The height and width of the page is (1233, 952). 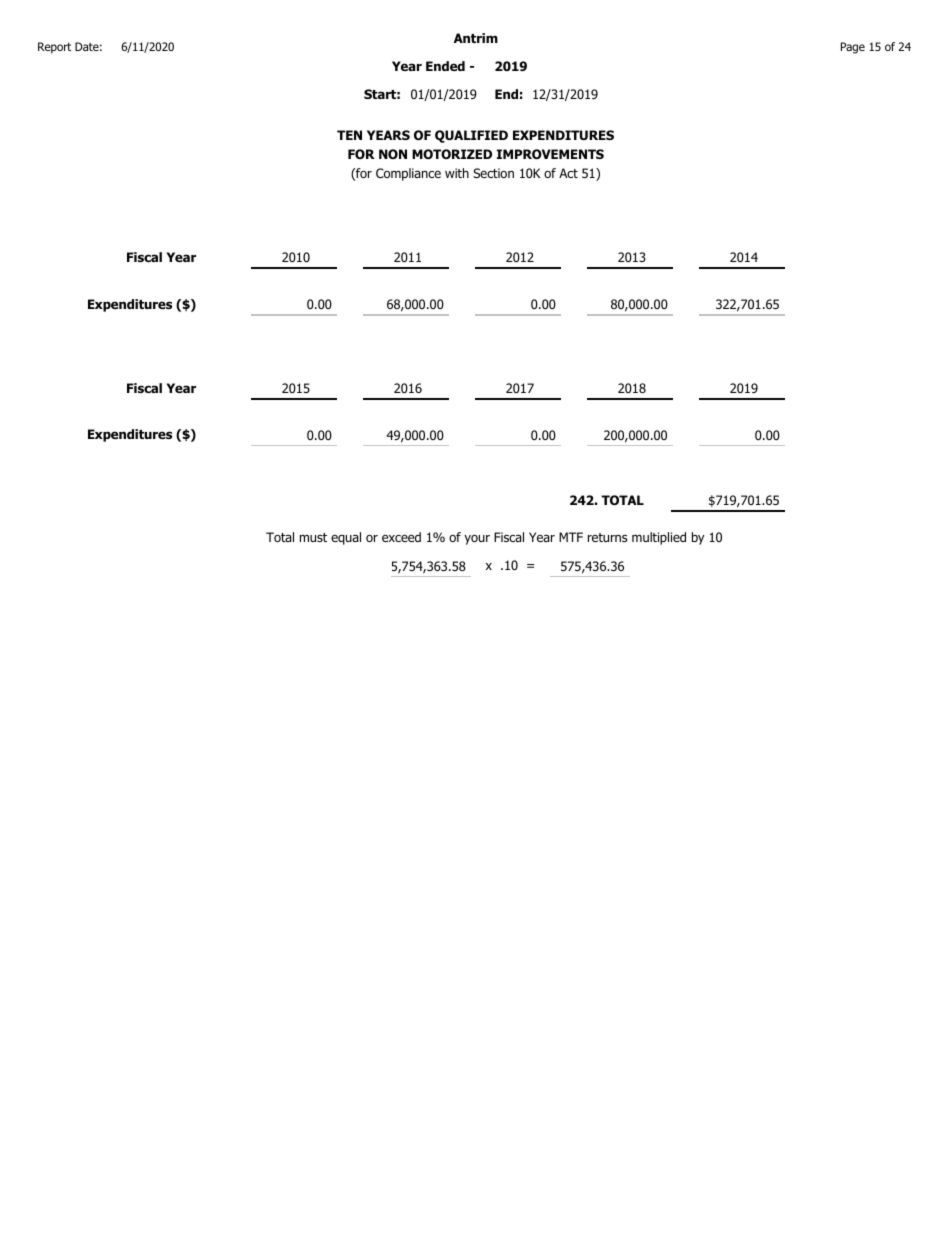 I want to click on Section, so click(x=493, y=173).
